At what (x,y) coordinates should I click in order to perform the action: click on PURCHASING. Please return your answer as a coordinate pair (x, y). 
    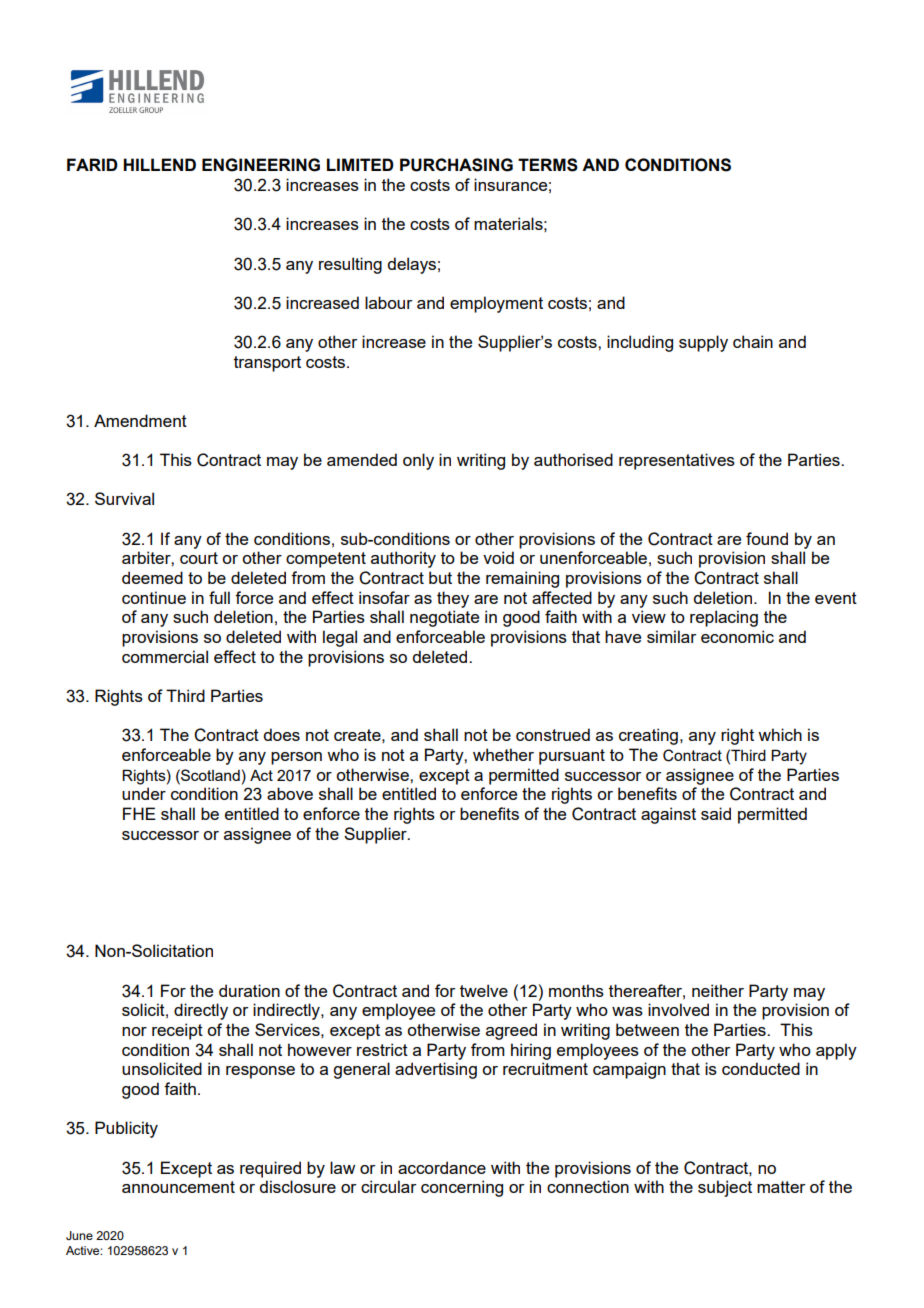
    Looking at the image, I should click on (456, 165).
